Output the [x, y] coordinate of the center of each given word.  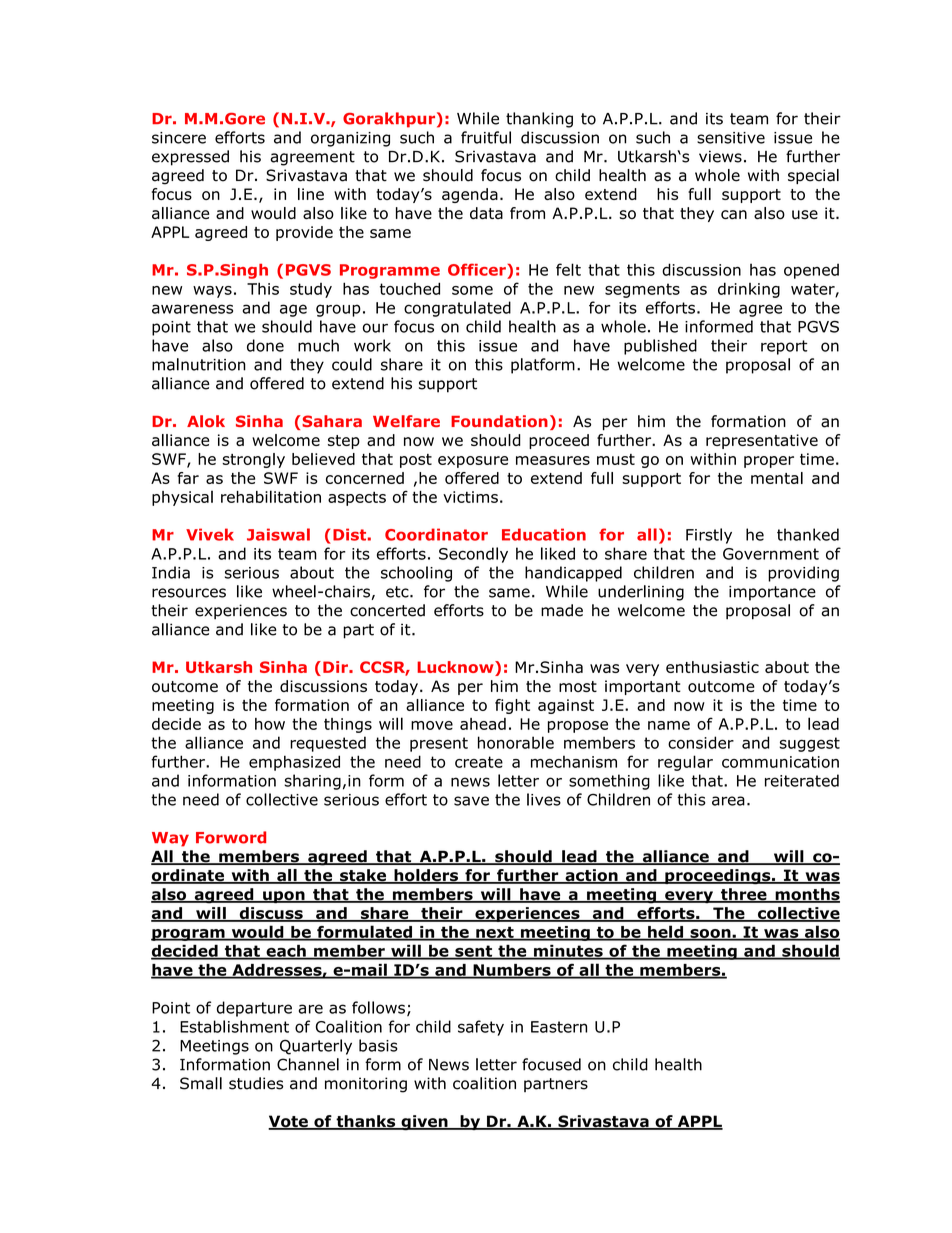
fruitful [486, 137]
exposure [473, 462]
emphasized [294, 763]
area [728, 801]
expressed [190, 158]
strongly [253, 460]
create [479, 762]
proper [769, 462]
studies [256, 1083]
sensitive [731, 138]
